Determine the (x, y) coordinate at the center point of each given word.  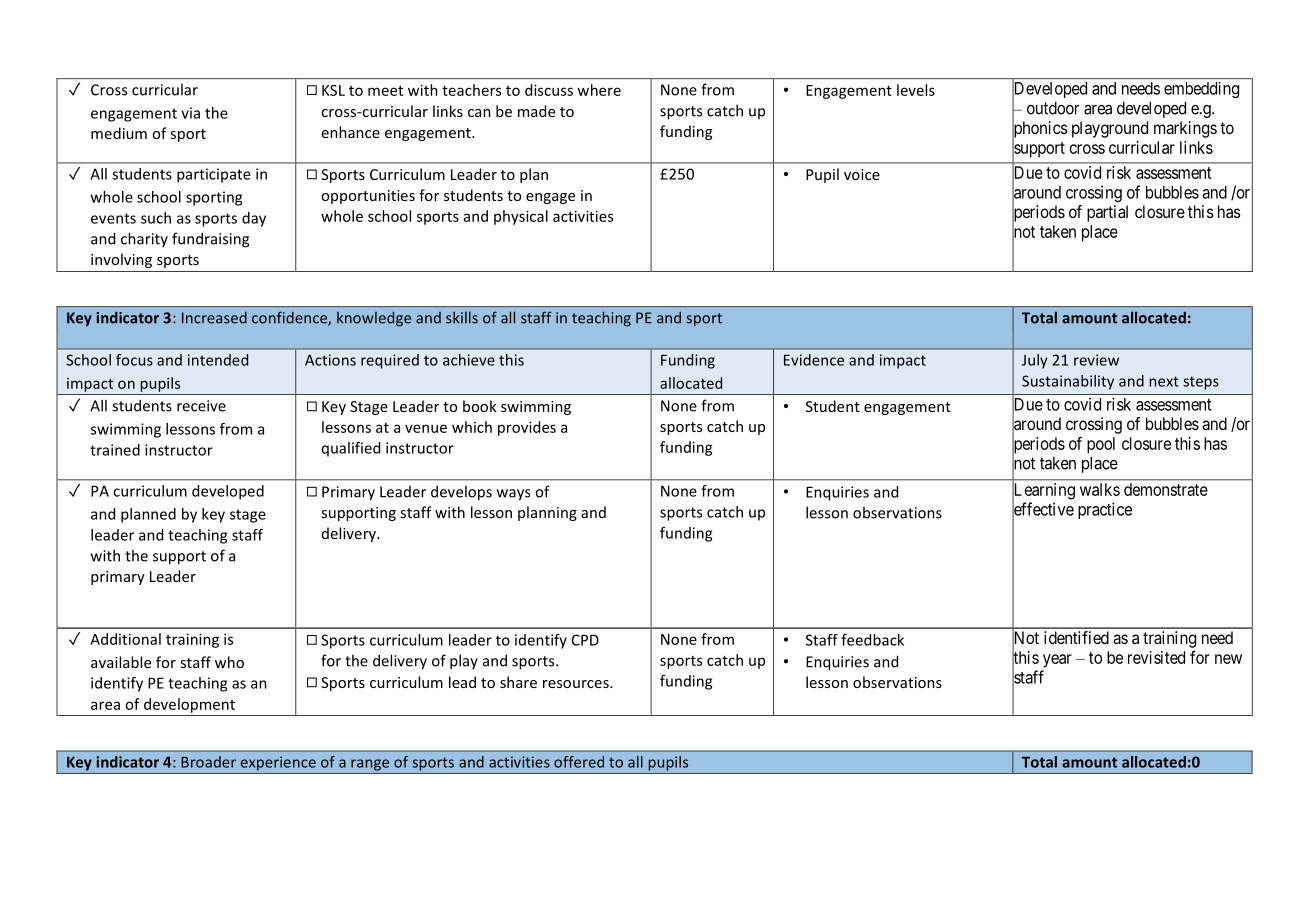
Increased (214, 318)
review (1096, 360)
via (190, 113)
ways (513, 495)
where (599, 90)
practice (1105, 510)
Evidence (814, 360)
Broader (208, 762)
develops (461, 493)
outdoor (1053, 108)
